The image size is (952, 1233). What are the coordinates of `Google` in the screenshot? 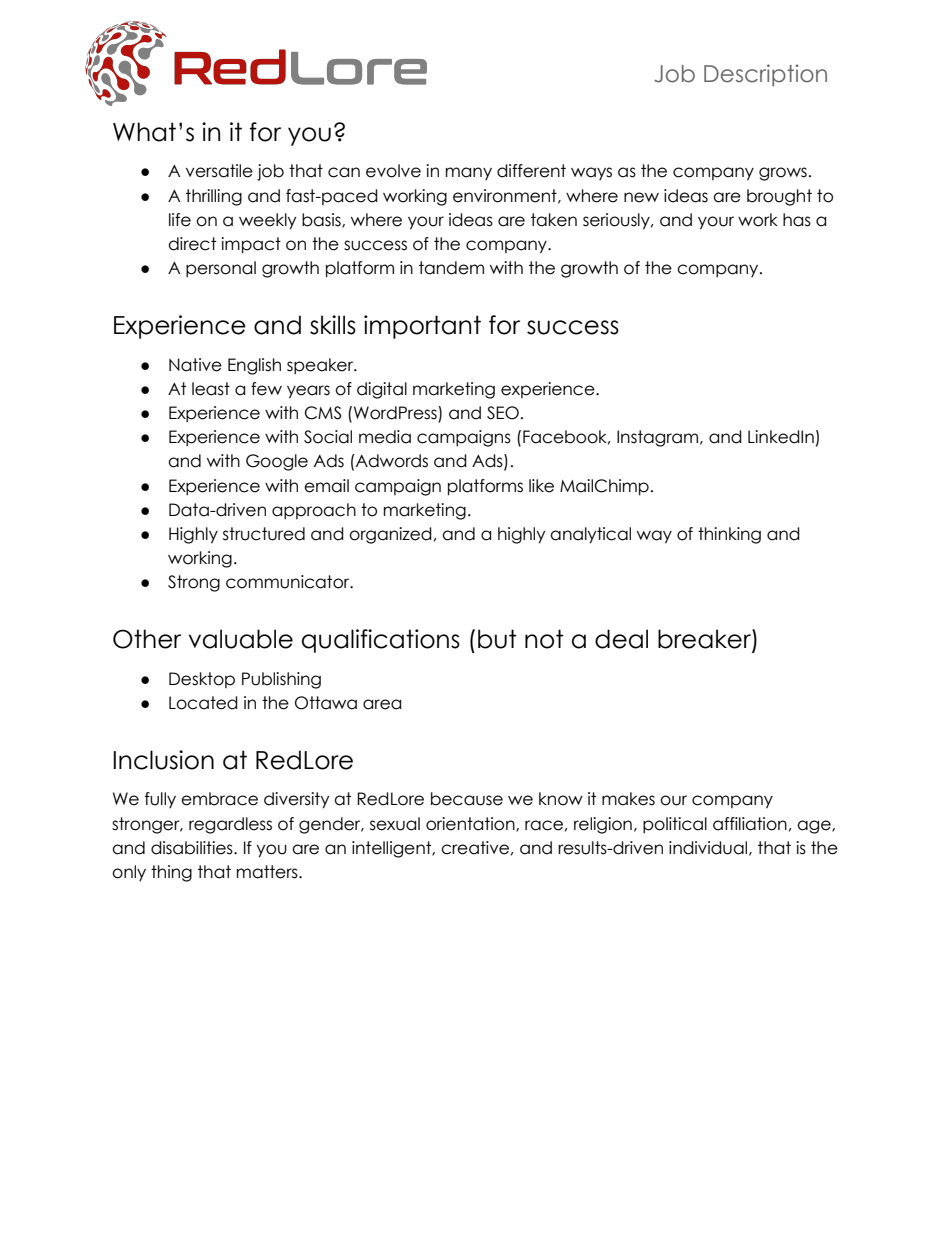 It's located at (277, 462).
